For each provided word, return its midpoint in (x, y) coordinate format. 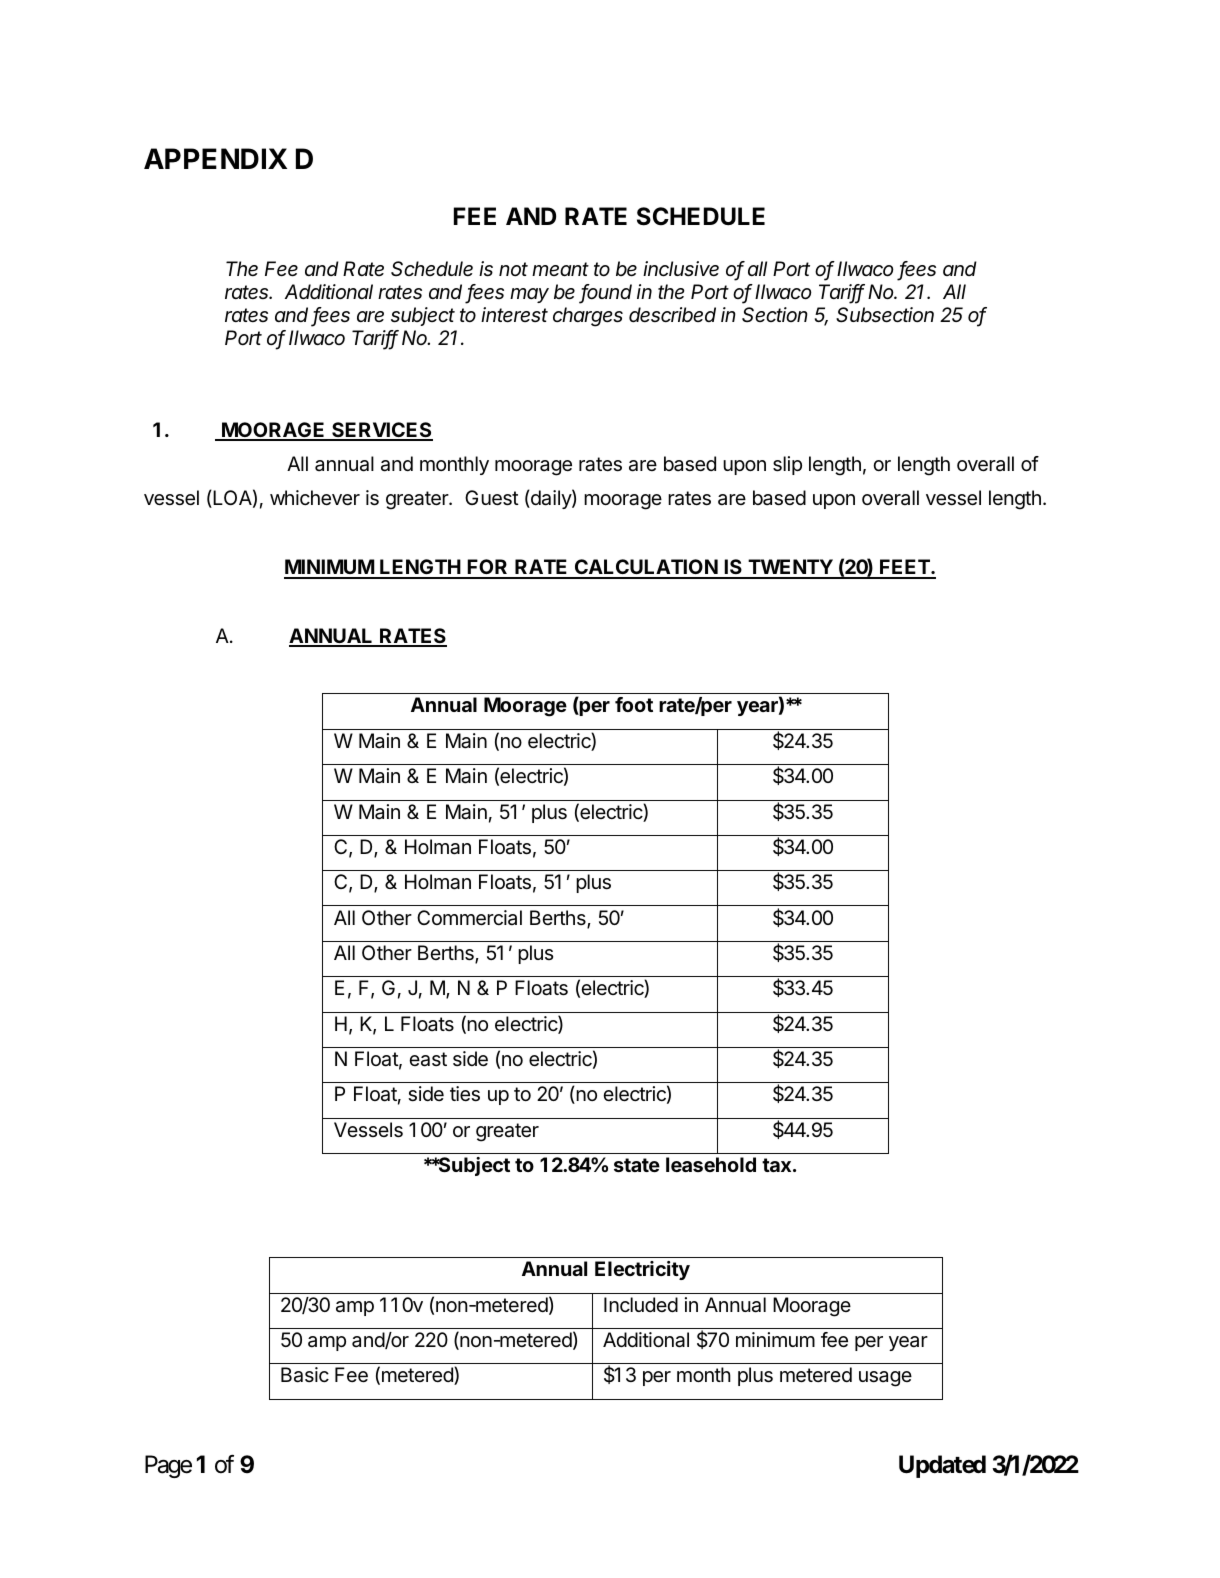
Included (641, 1304)
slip (787, 465)
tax (776, 1165)
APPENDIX (215, 158)
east (428, 1059)
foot (634, 704)
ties (465, 1094)
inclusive (681, 269)
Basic (305, 1375)
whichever (315, 498)
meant (560, 269)
